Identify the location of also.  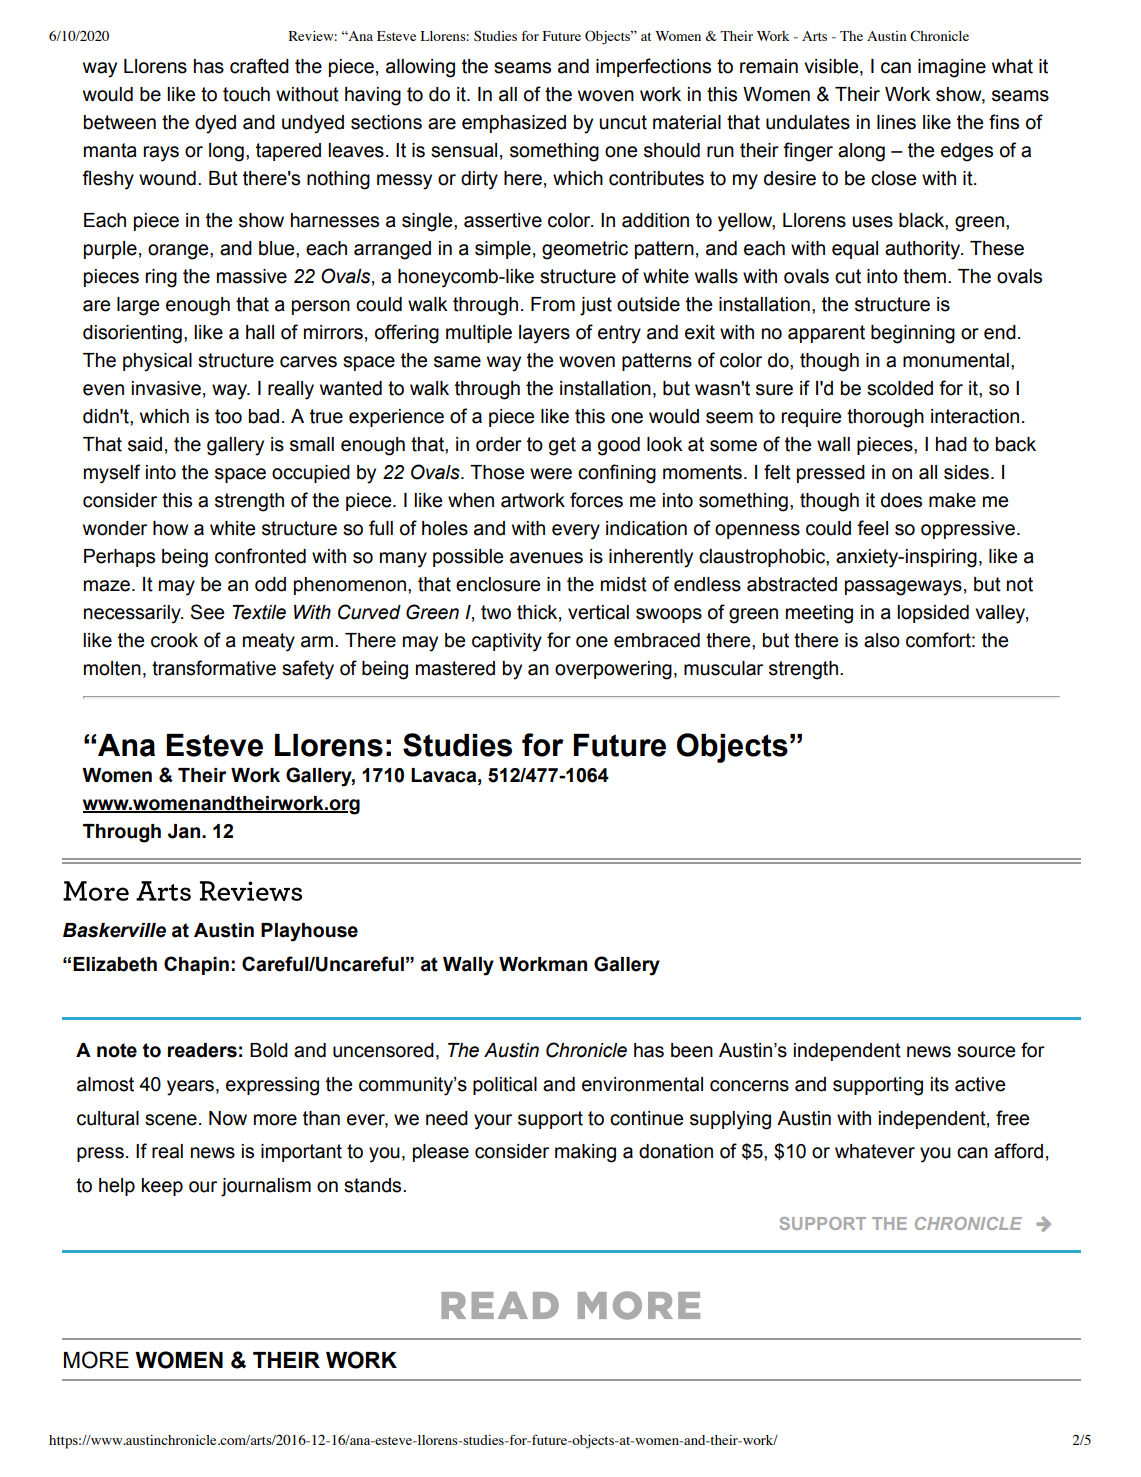
(882, 640).
